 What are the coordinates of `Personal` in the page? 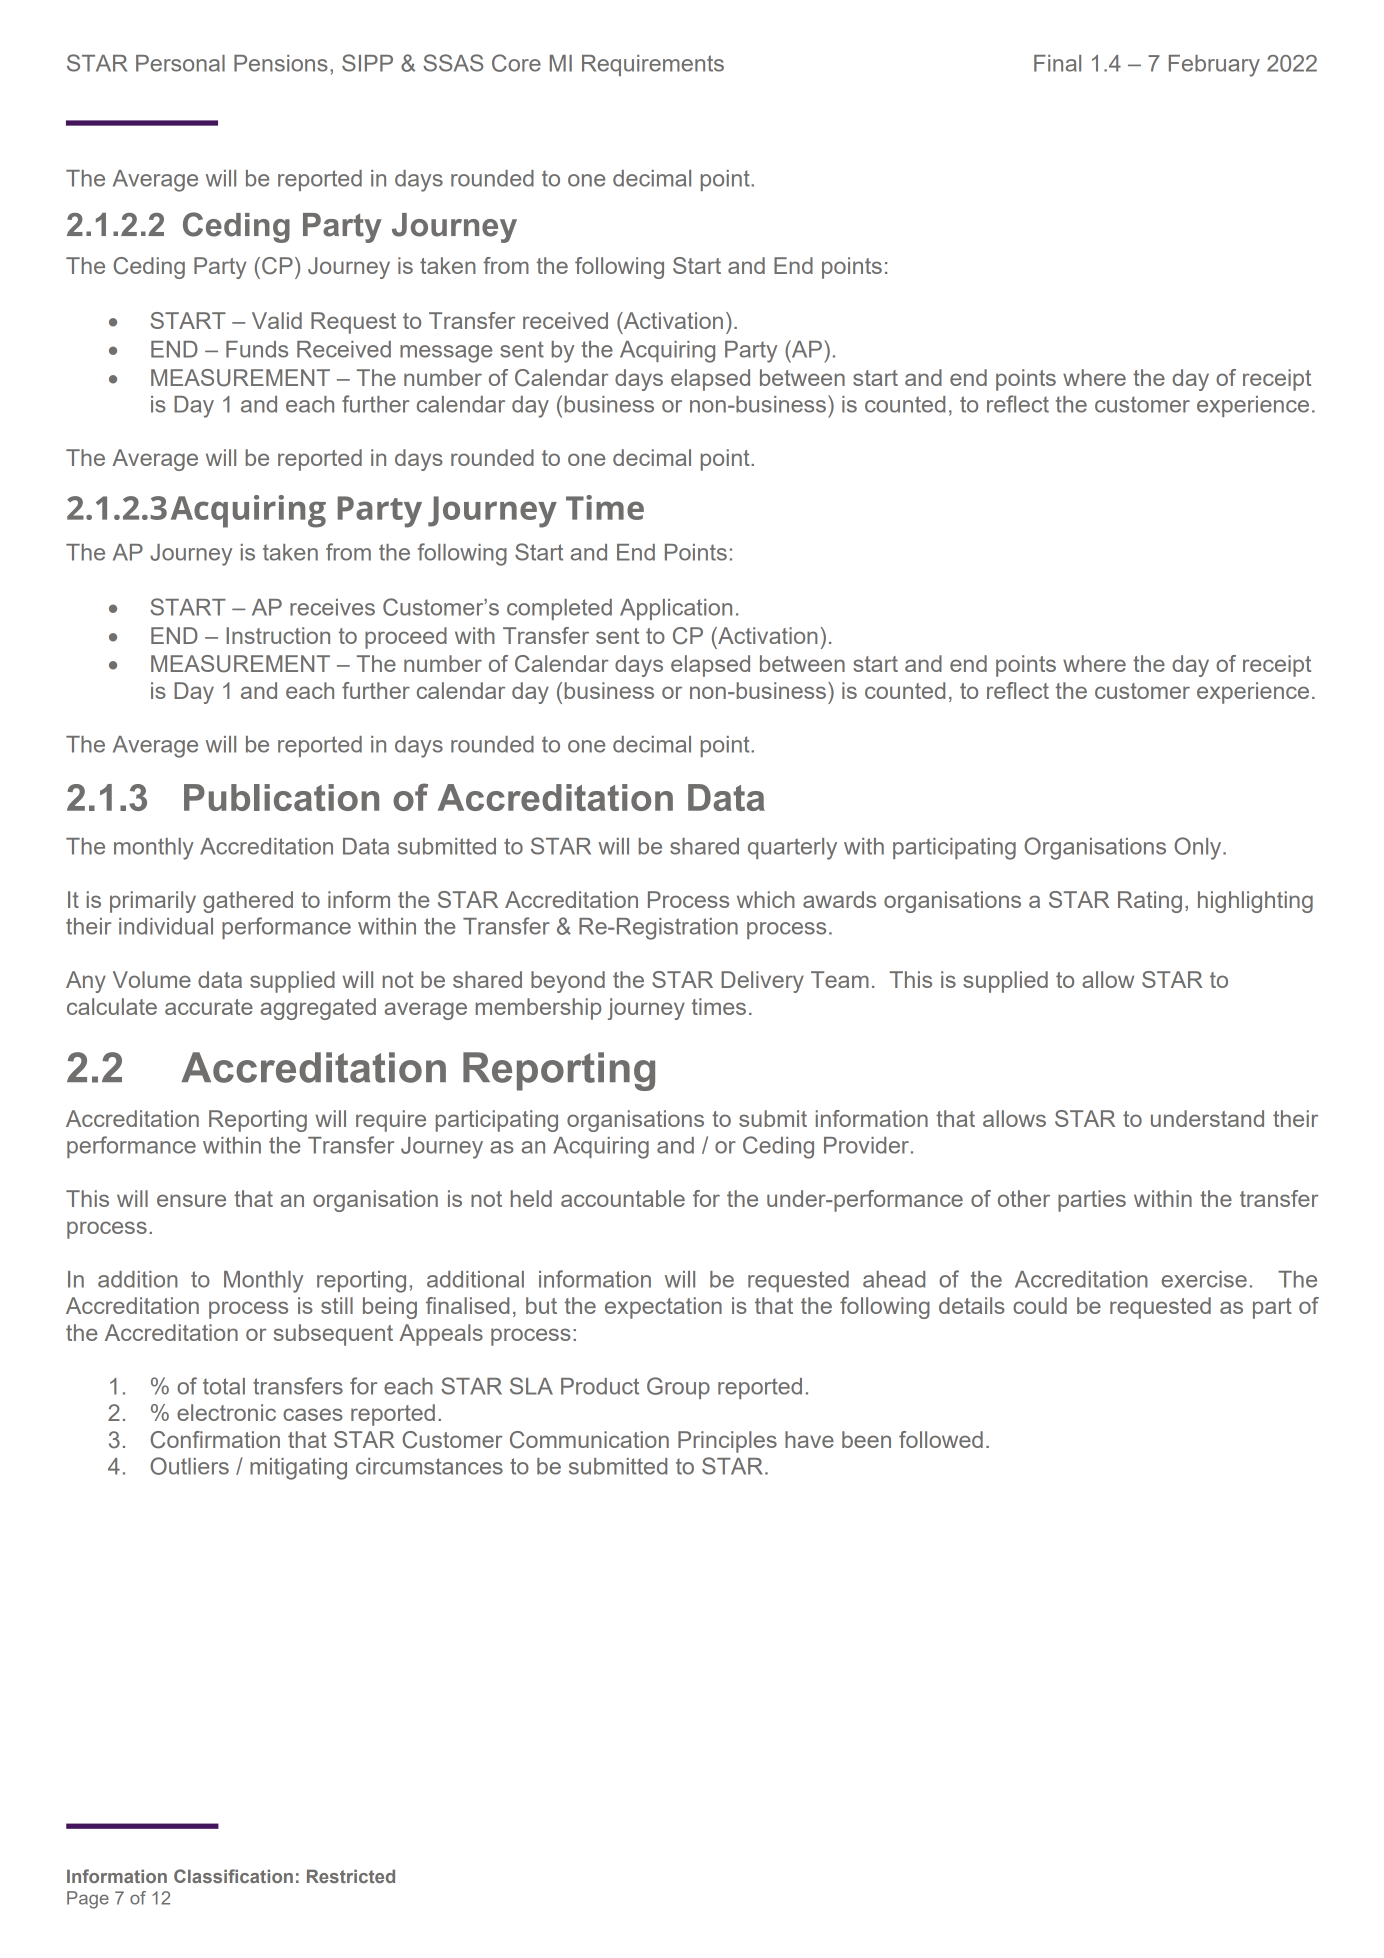 It's located at (180, 63).
